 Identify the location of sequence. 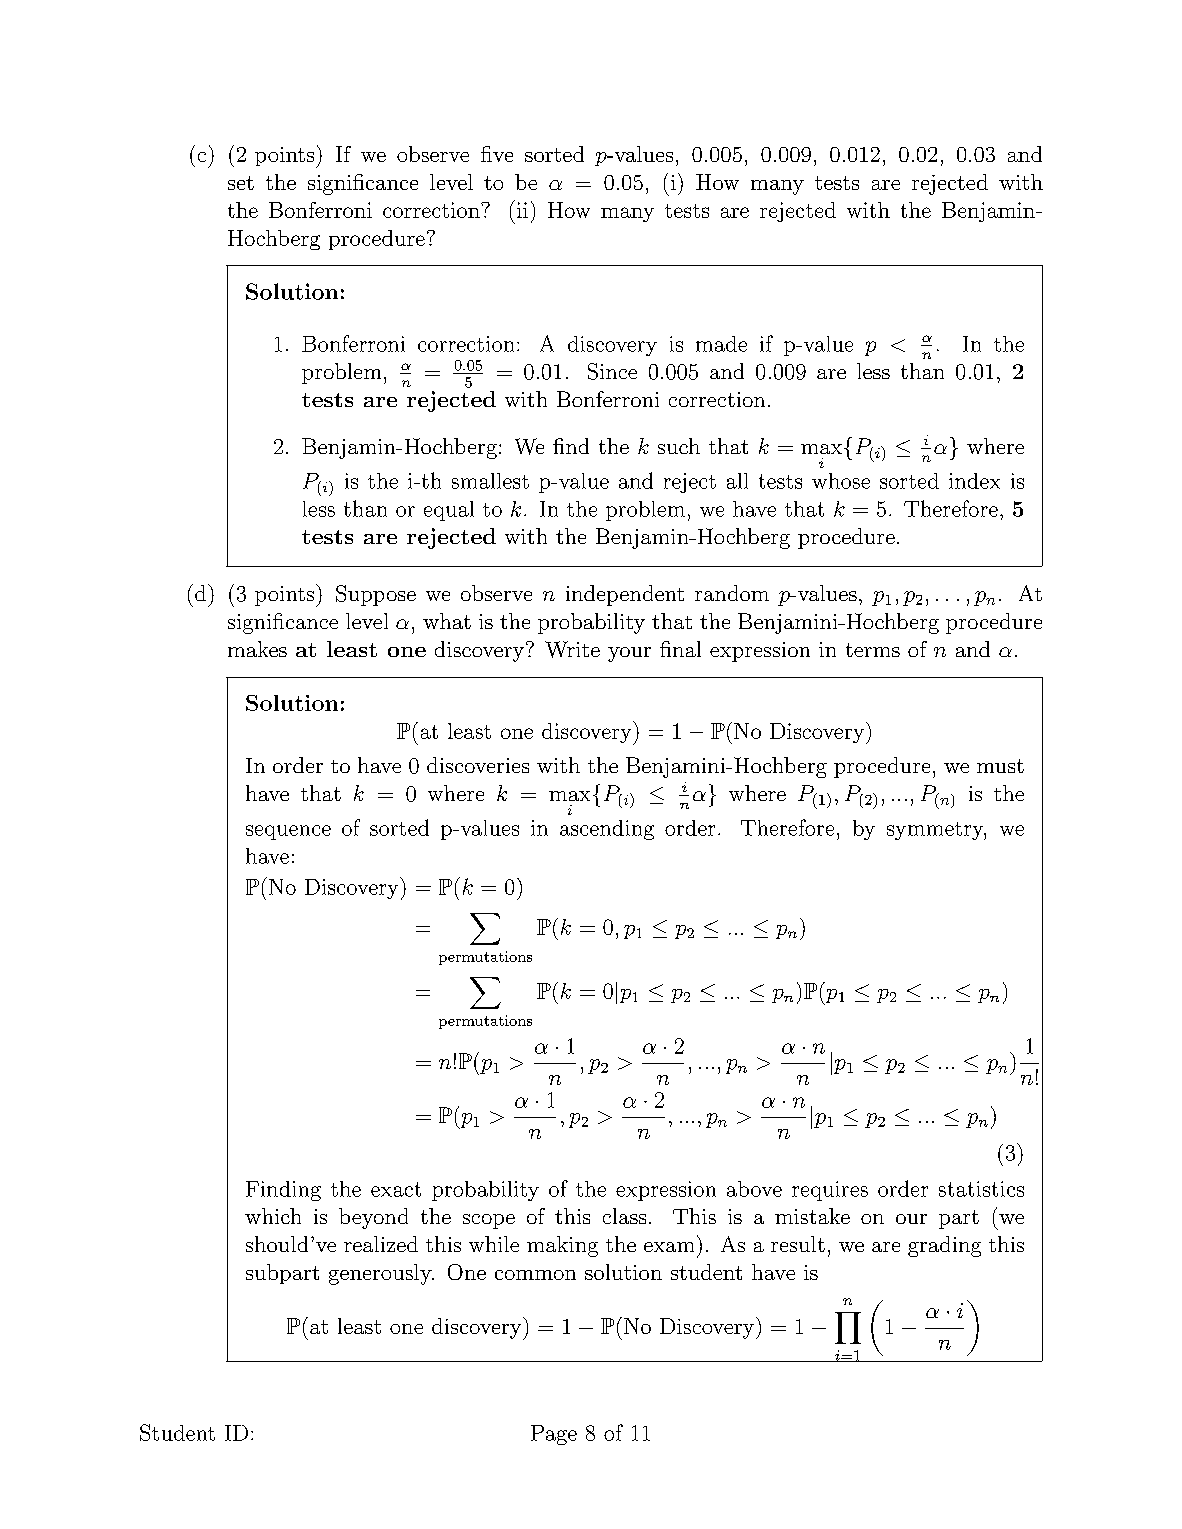
(288, 832).
